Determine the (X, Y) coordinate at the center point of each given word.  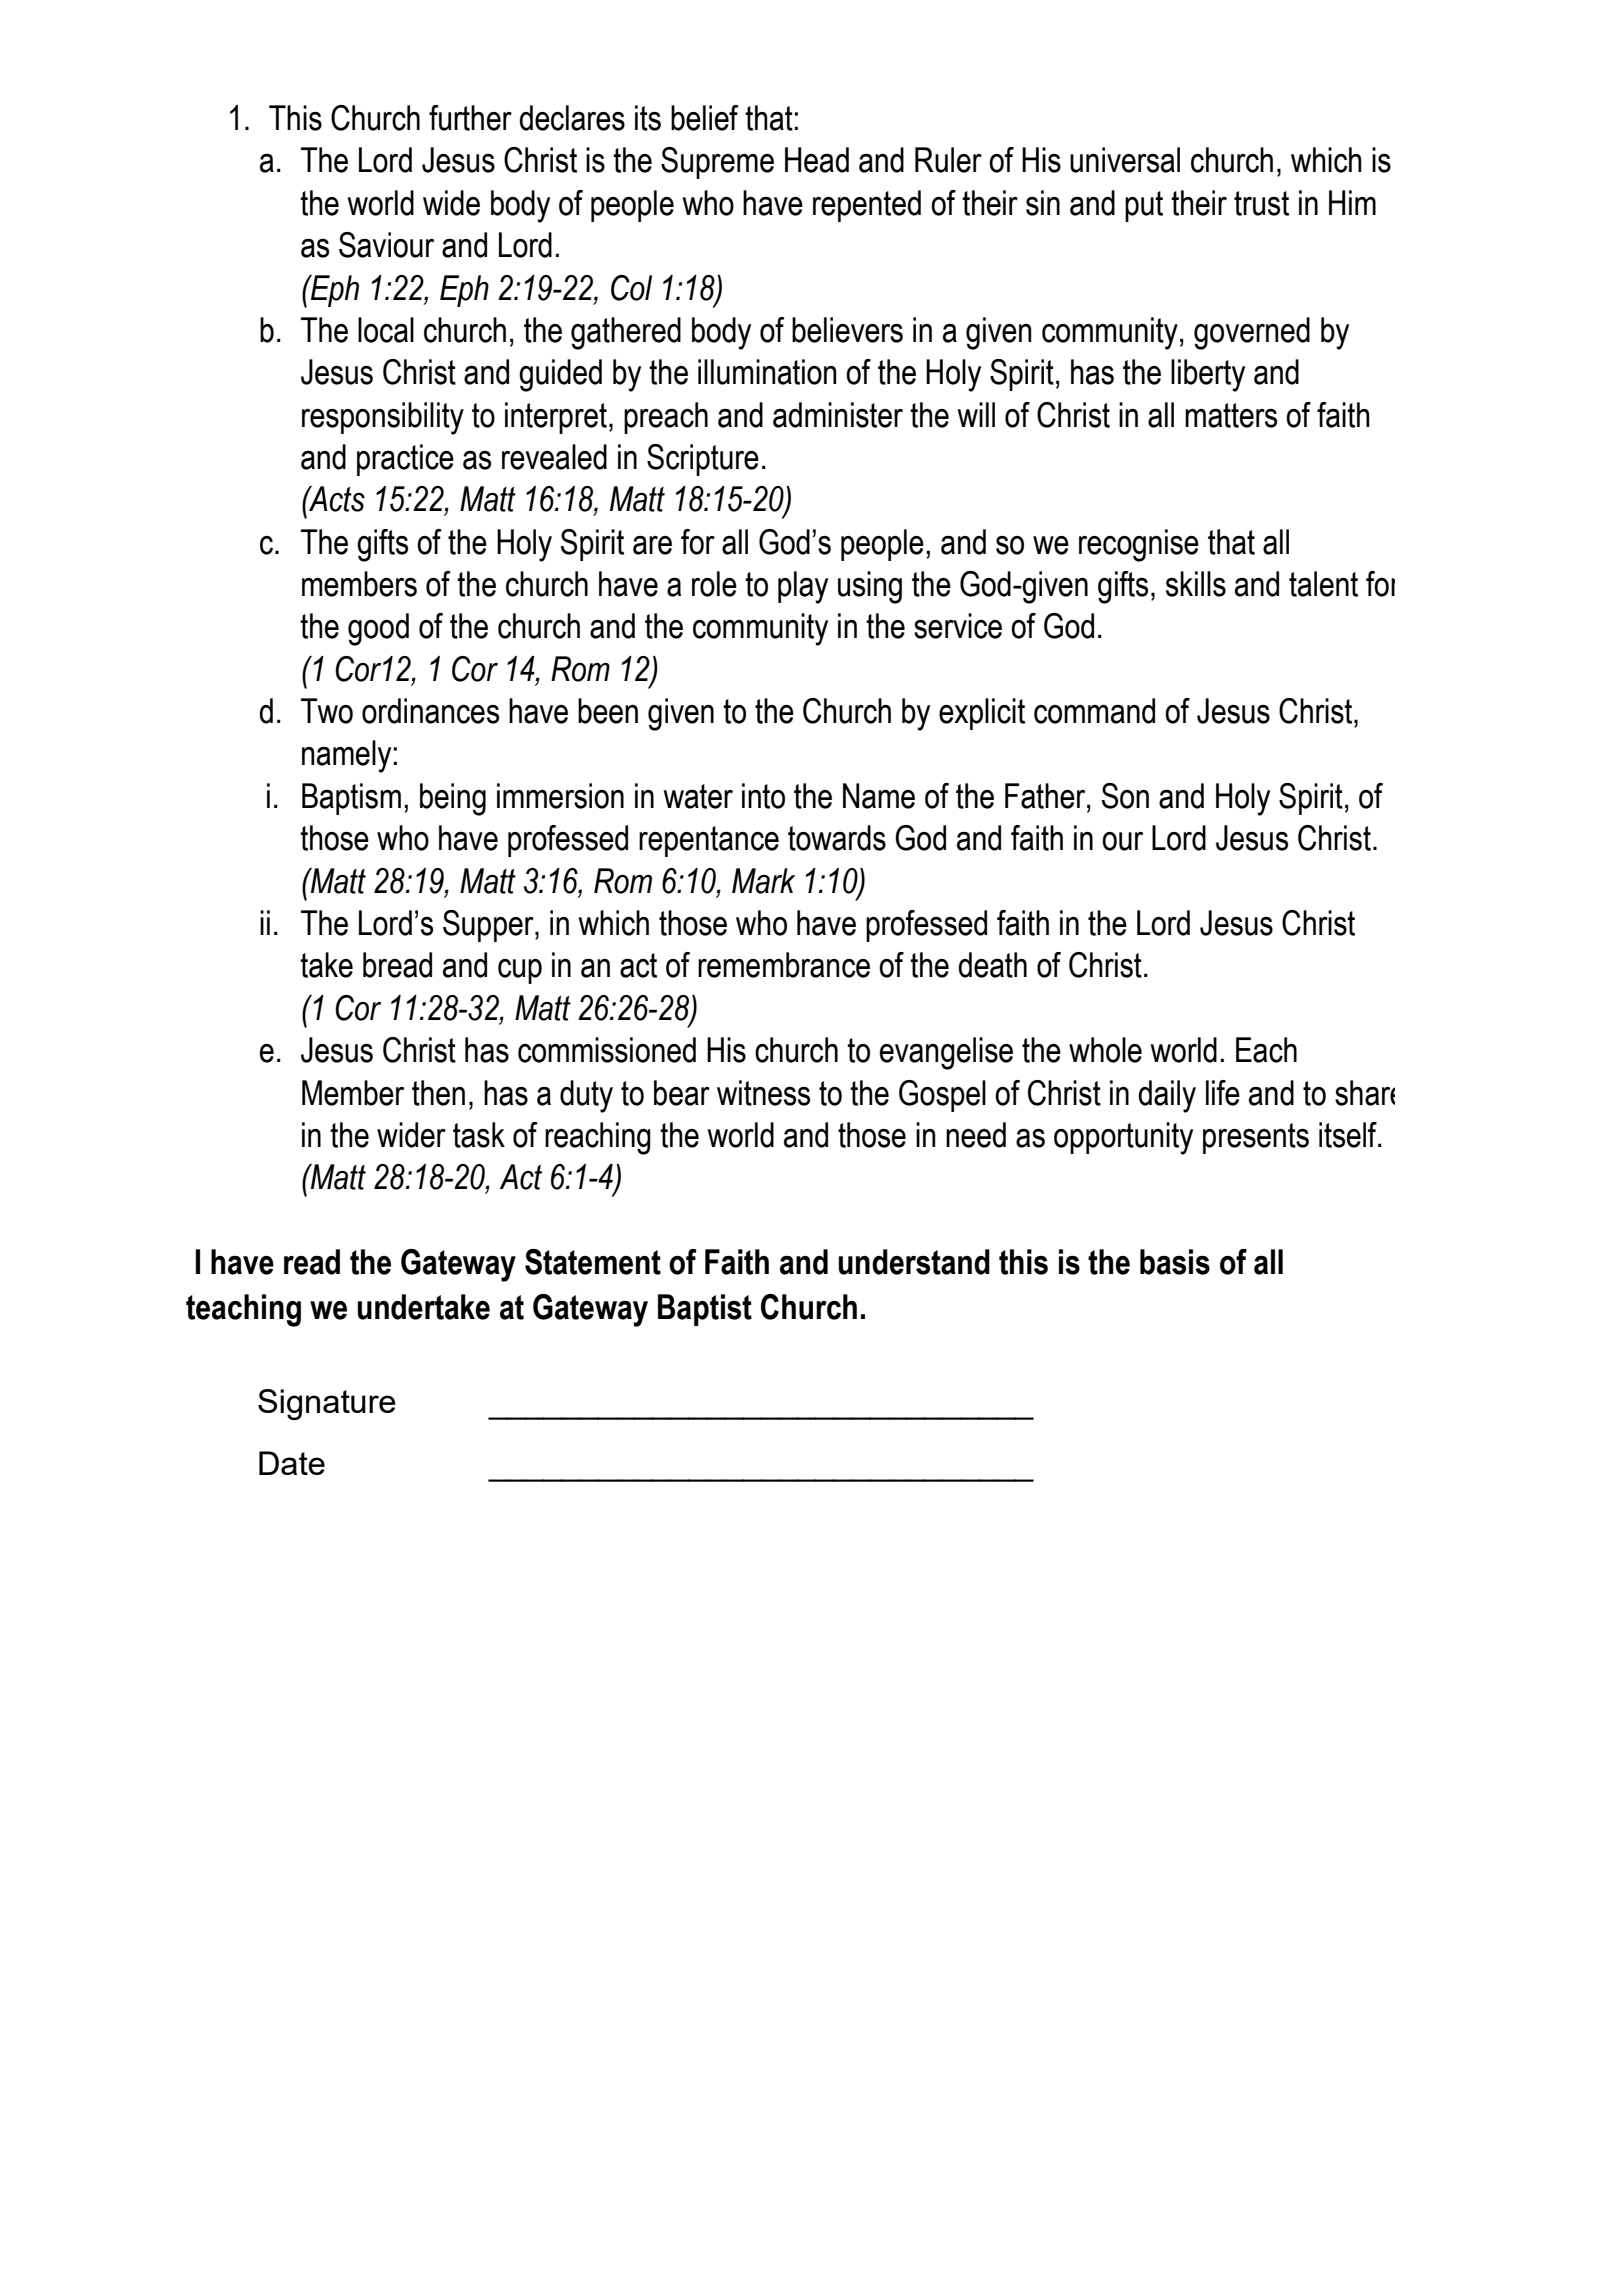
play (803, 587)
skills (1196, 584)
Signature (327, 1404)
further (470, 118)
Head (817, 160)
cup (520, 971)
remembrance (784, 965)
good (378, 629)
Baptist (705, 1310)
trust (1261, 203)
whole (1105, 1050)
